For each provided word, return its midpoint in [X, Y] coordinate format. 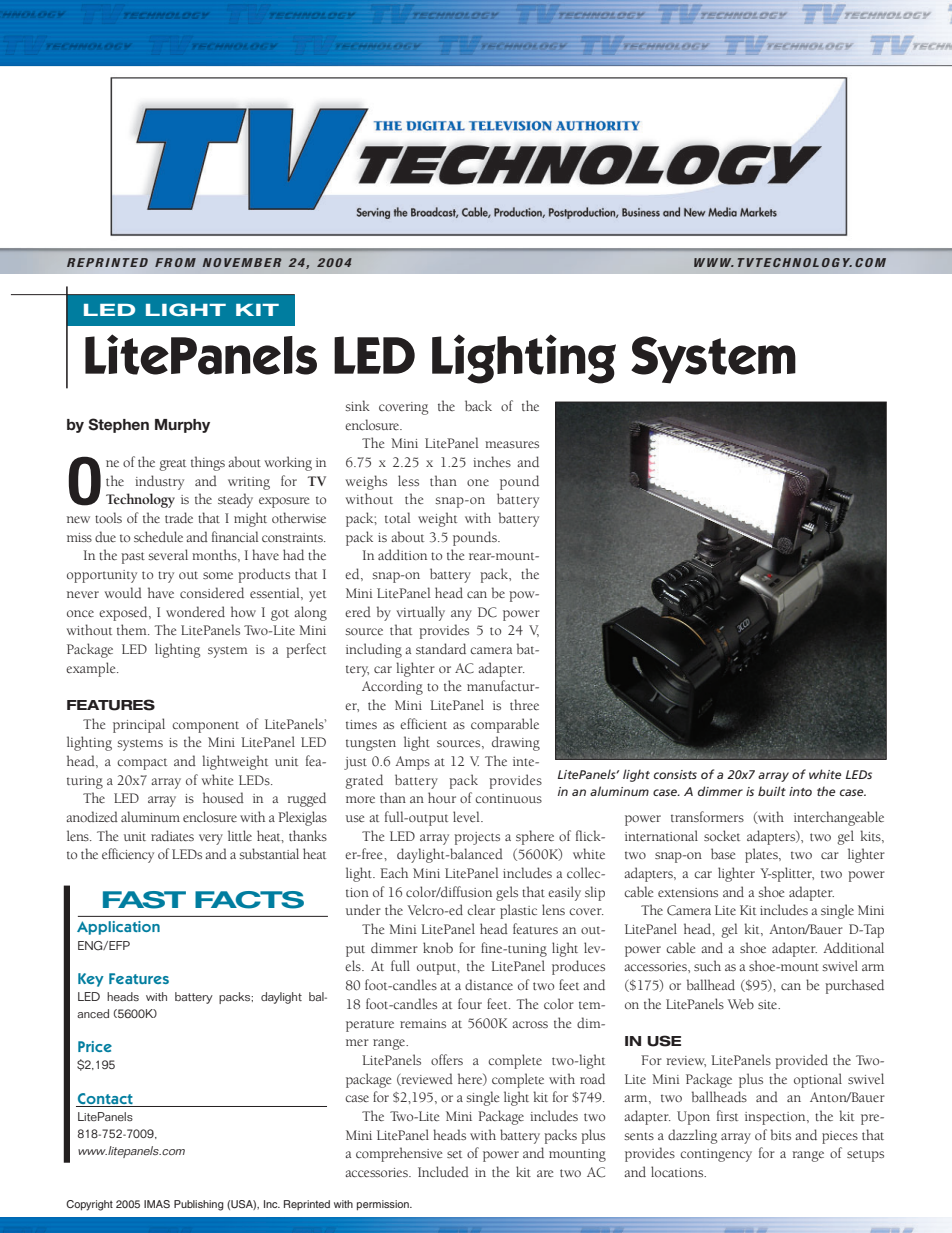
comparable [505, 725]
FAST [144, 900]
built [772, 791]
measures [512, 444]
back [478, 405]
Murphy [182, 426]
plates [762, 855]
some [218, 575]
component [205, 727]
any [461, 615]
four [470, 1003]
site [769, 1004]
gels [507, 893]
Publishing [199, 1205]
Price [95, 1046]
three [524, 704]
